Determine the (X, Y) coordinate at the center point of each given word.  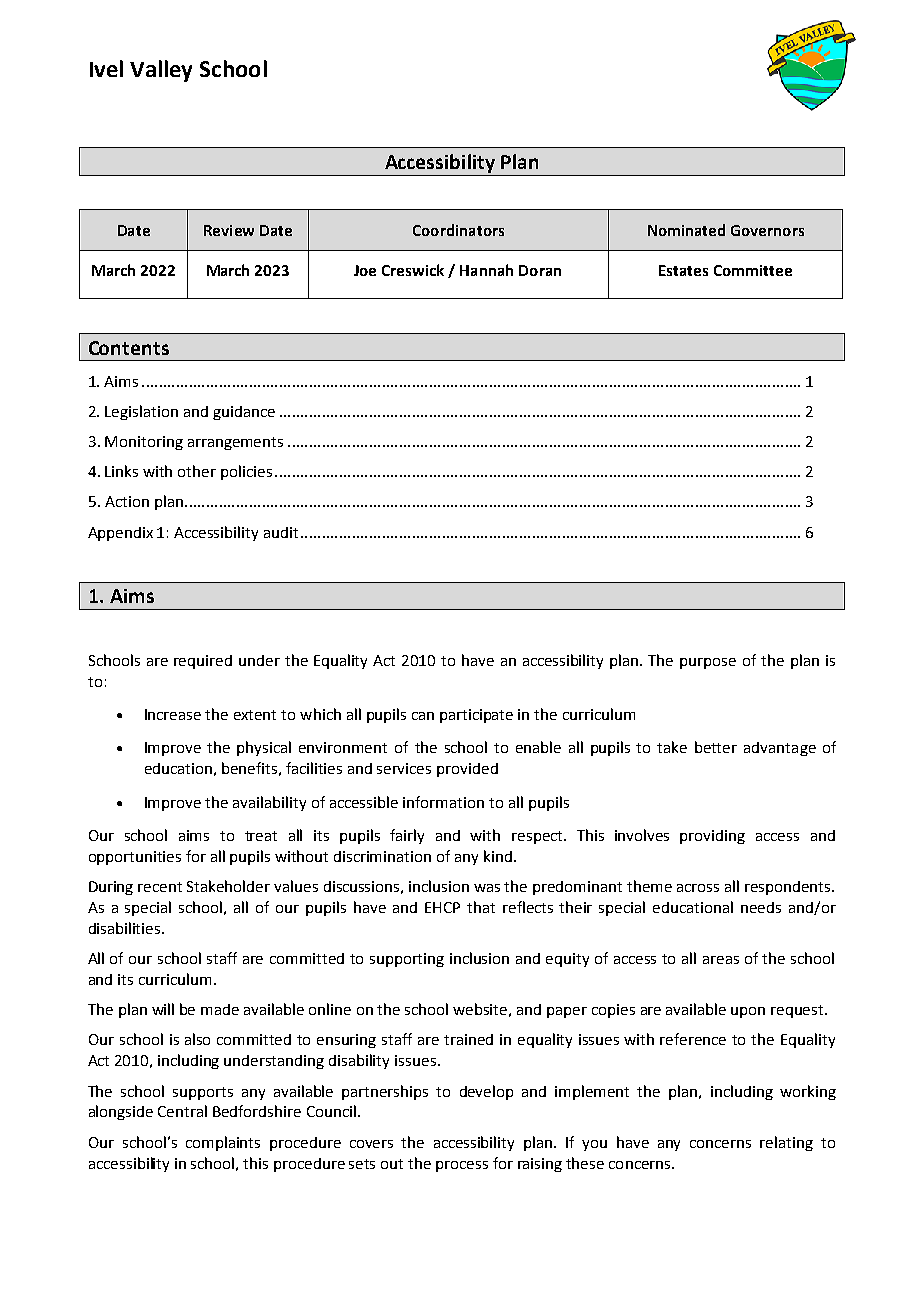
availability (269, 803)
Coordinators (458, 230)
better (716, 747)
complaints (223, 1143)
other (197, 471)
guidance (244, 413)
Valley (161, 71)
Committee (753, 270)
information (443, 802)
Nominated (686, 230)
